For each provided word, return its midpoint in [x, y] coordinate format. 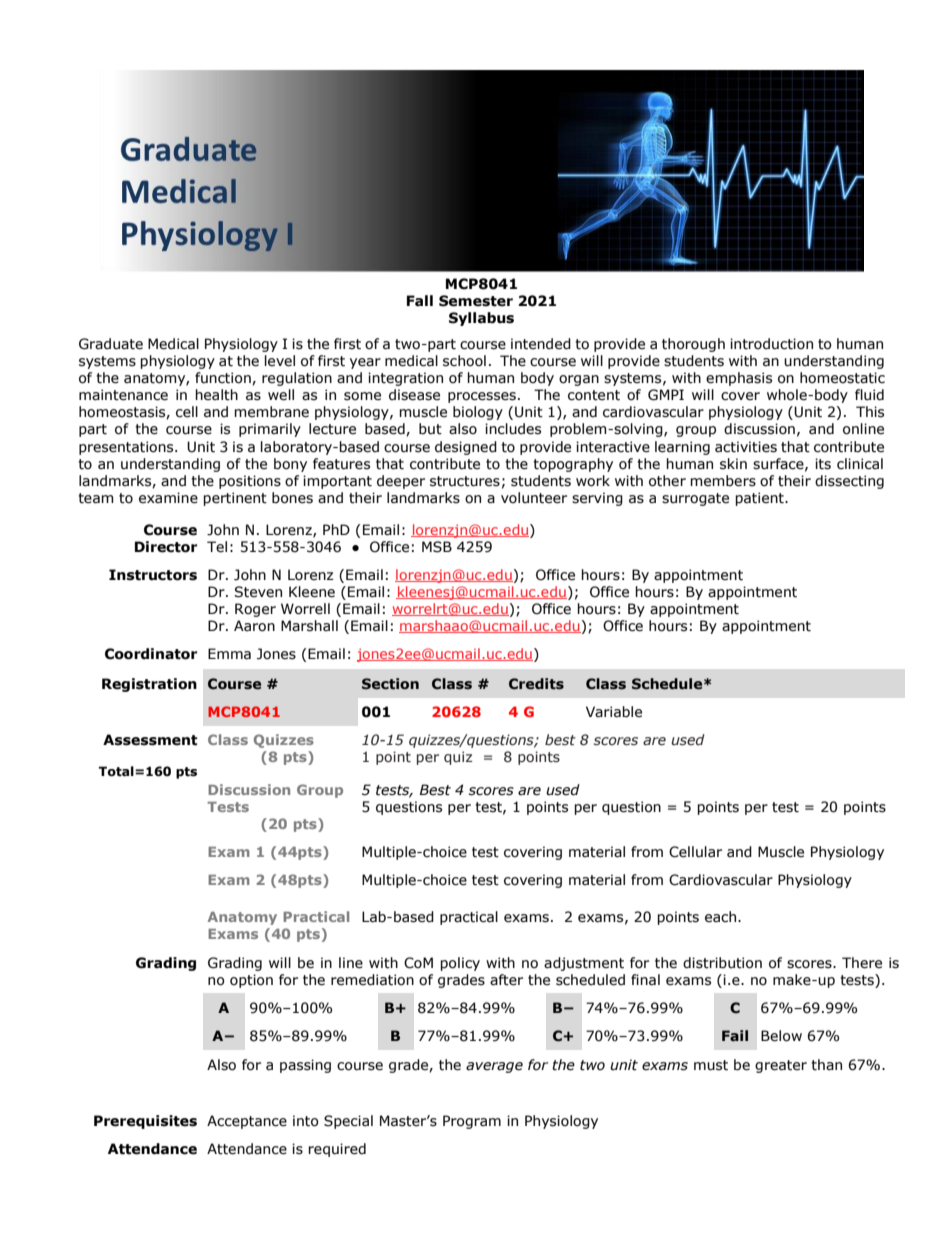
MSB [437, 547]
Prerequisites [145, 1122]
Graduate [111, 344]
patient [760, 499]
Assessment [150, 740]
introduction [771, 344]
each [722, 917]
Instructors [153, 575]
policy [460, 964]
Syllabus [481, 319]
